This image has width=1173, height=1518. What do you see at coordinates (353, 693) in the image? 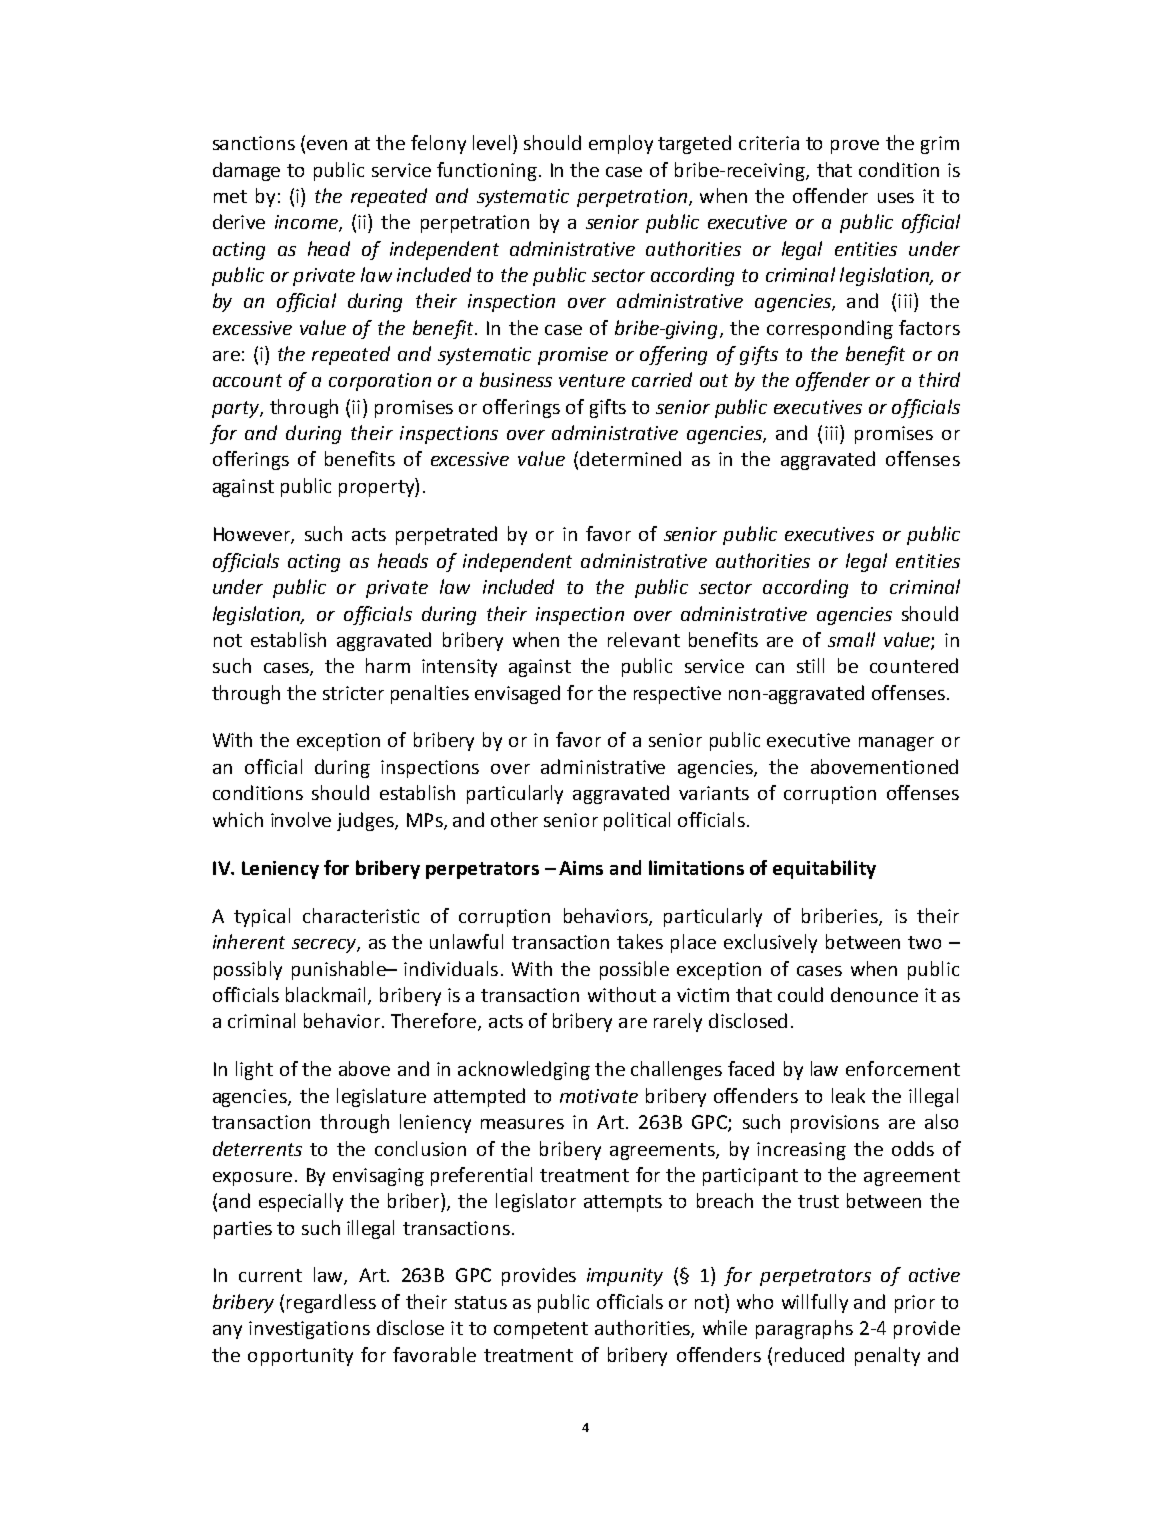
I see `stricter` at bounding box center [353, 693].
